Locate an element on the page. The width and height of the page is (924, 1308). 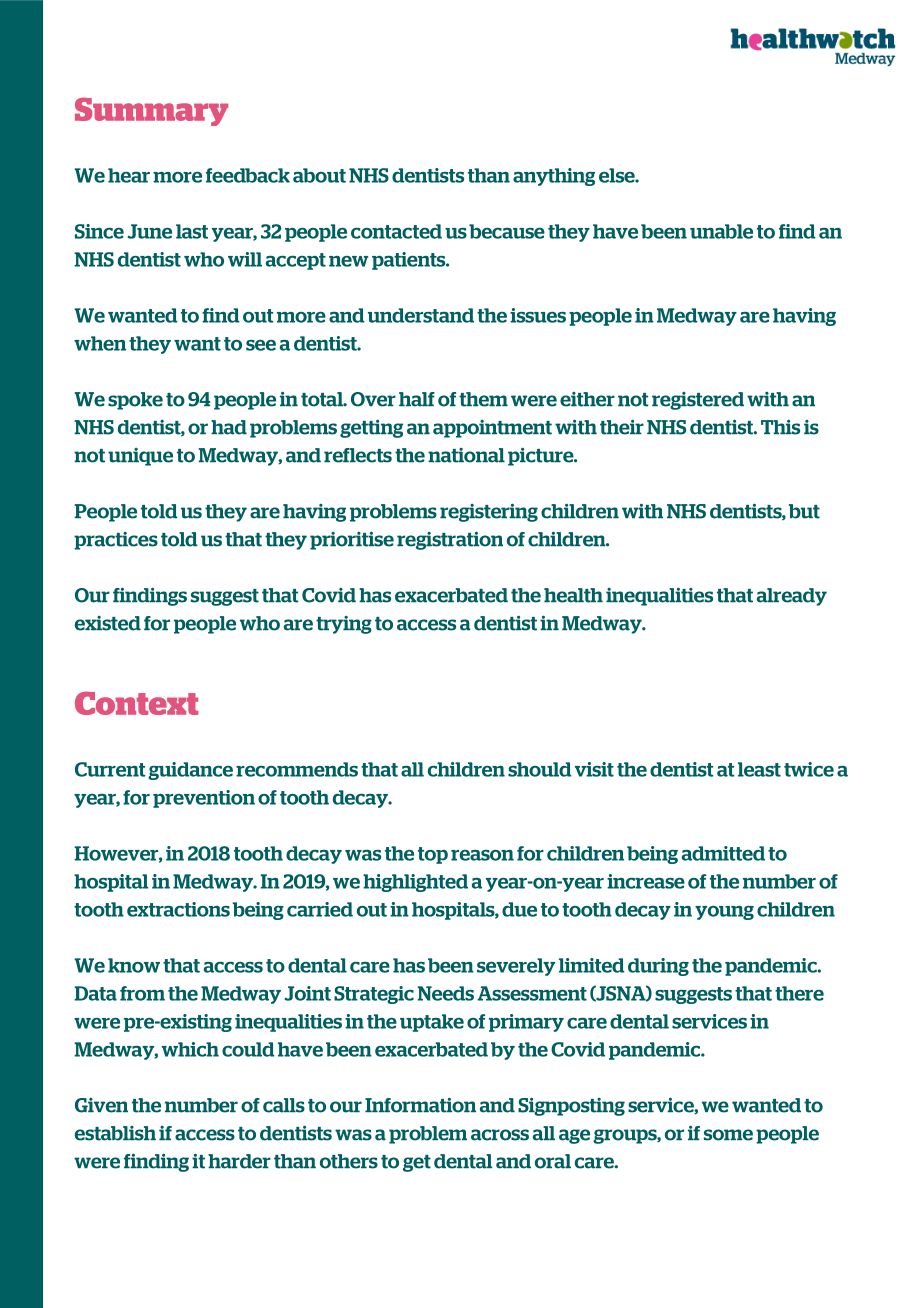
prevention is located at coordinates (204, 799).
